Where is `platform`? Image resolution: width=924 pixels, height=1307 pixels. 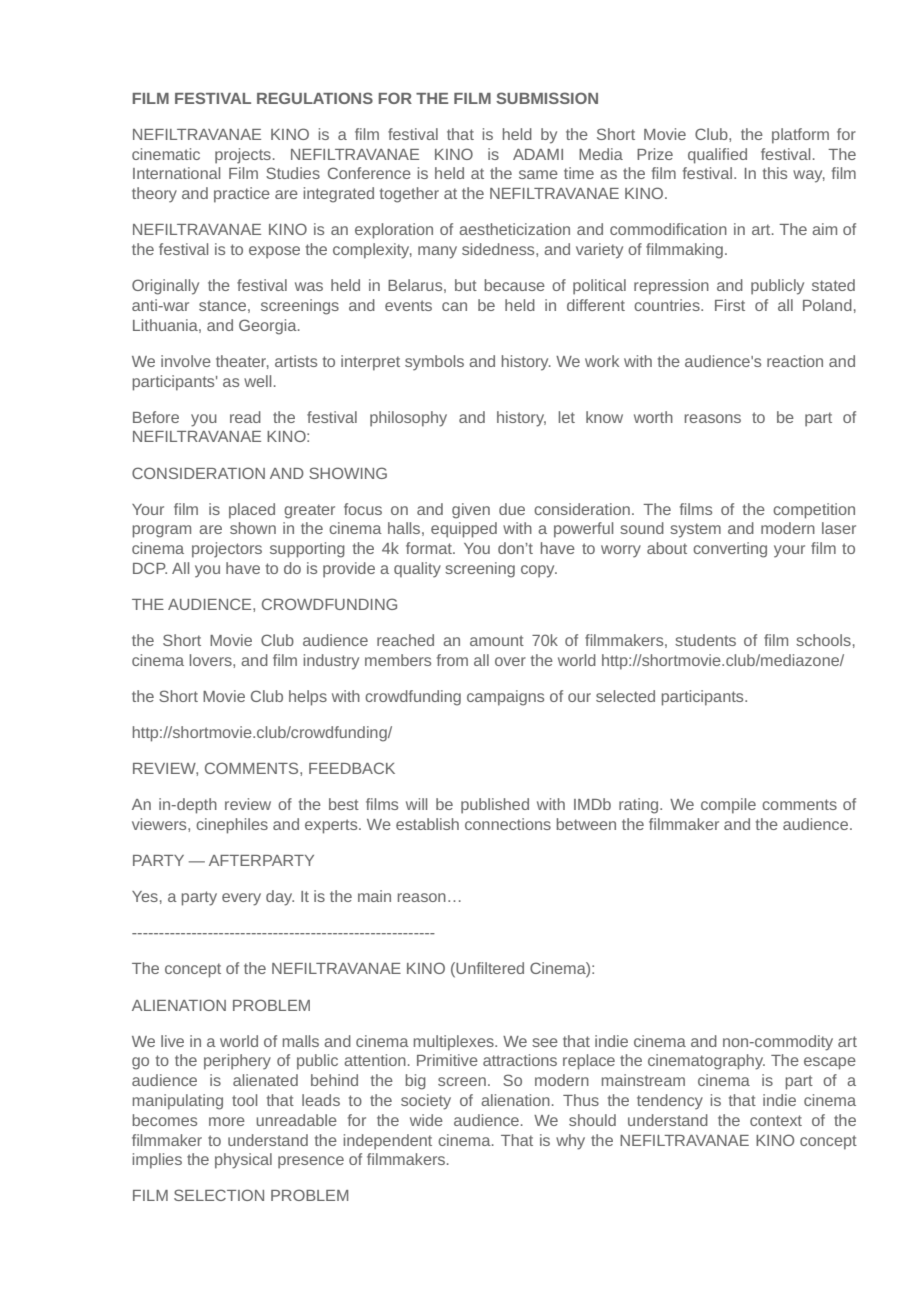
platform is located at coordinates (800, 136).
